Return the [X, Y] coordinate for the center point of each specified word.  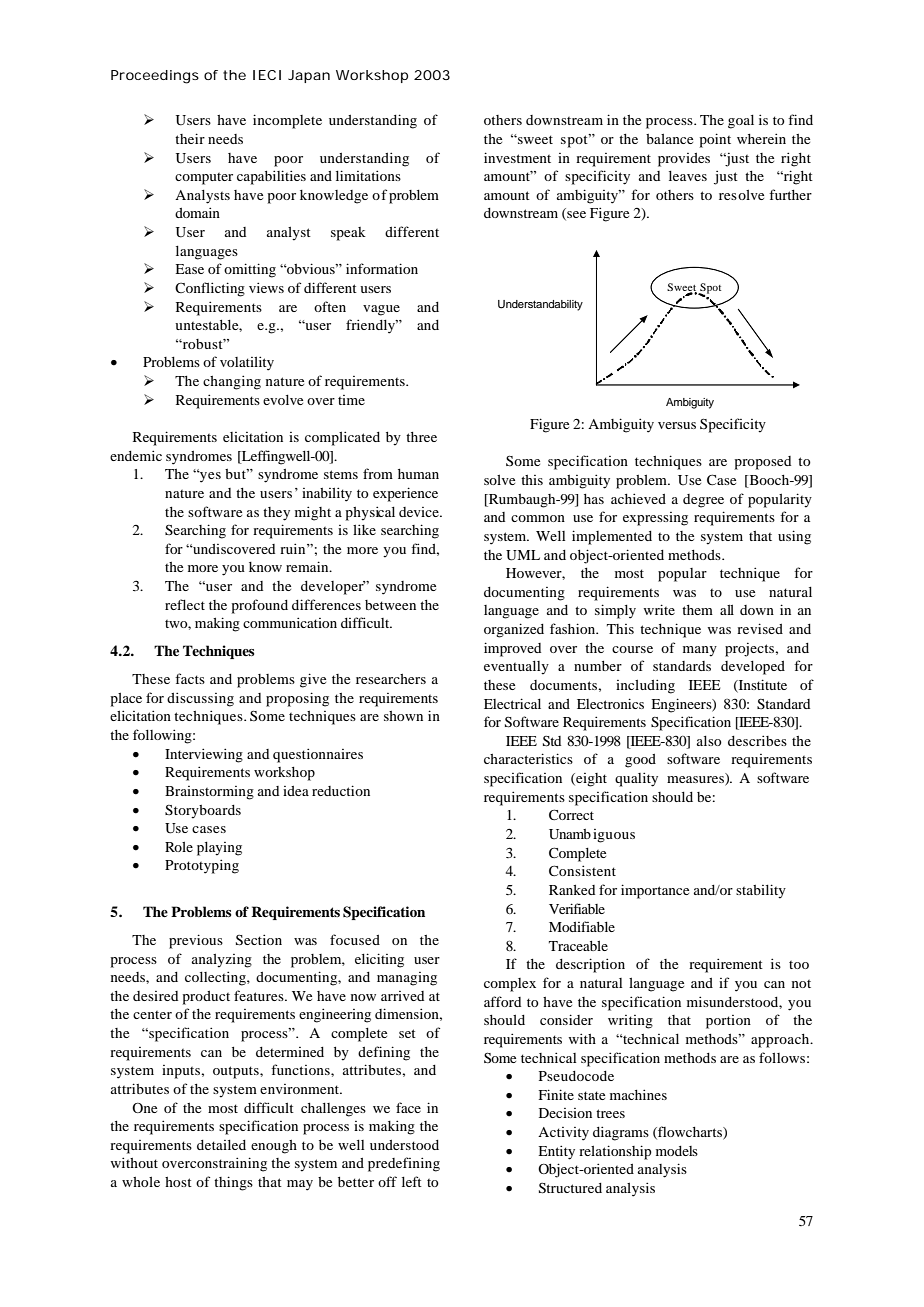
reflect [185, 604]
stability [761, 891]
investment [517, 157]
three [421, 437]
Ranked [572, 890]
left [412, 1181]
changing [232, 382]
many [700, 651]
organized [514, 630]
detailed [221, 1145]
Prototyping [202, 866]
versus [677, 425]
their [190, 138]
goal [741, 122]
